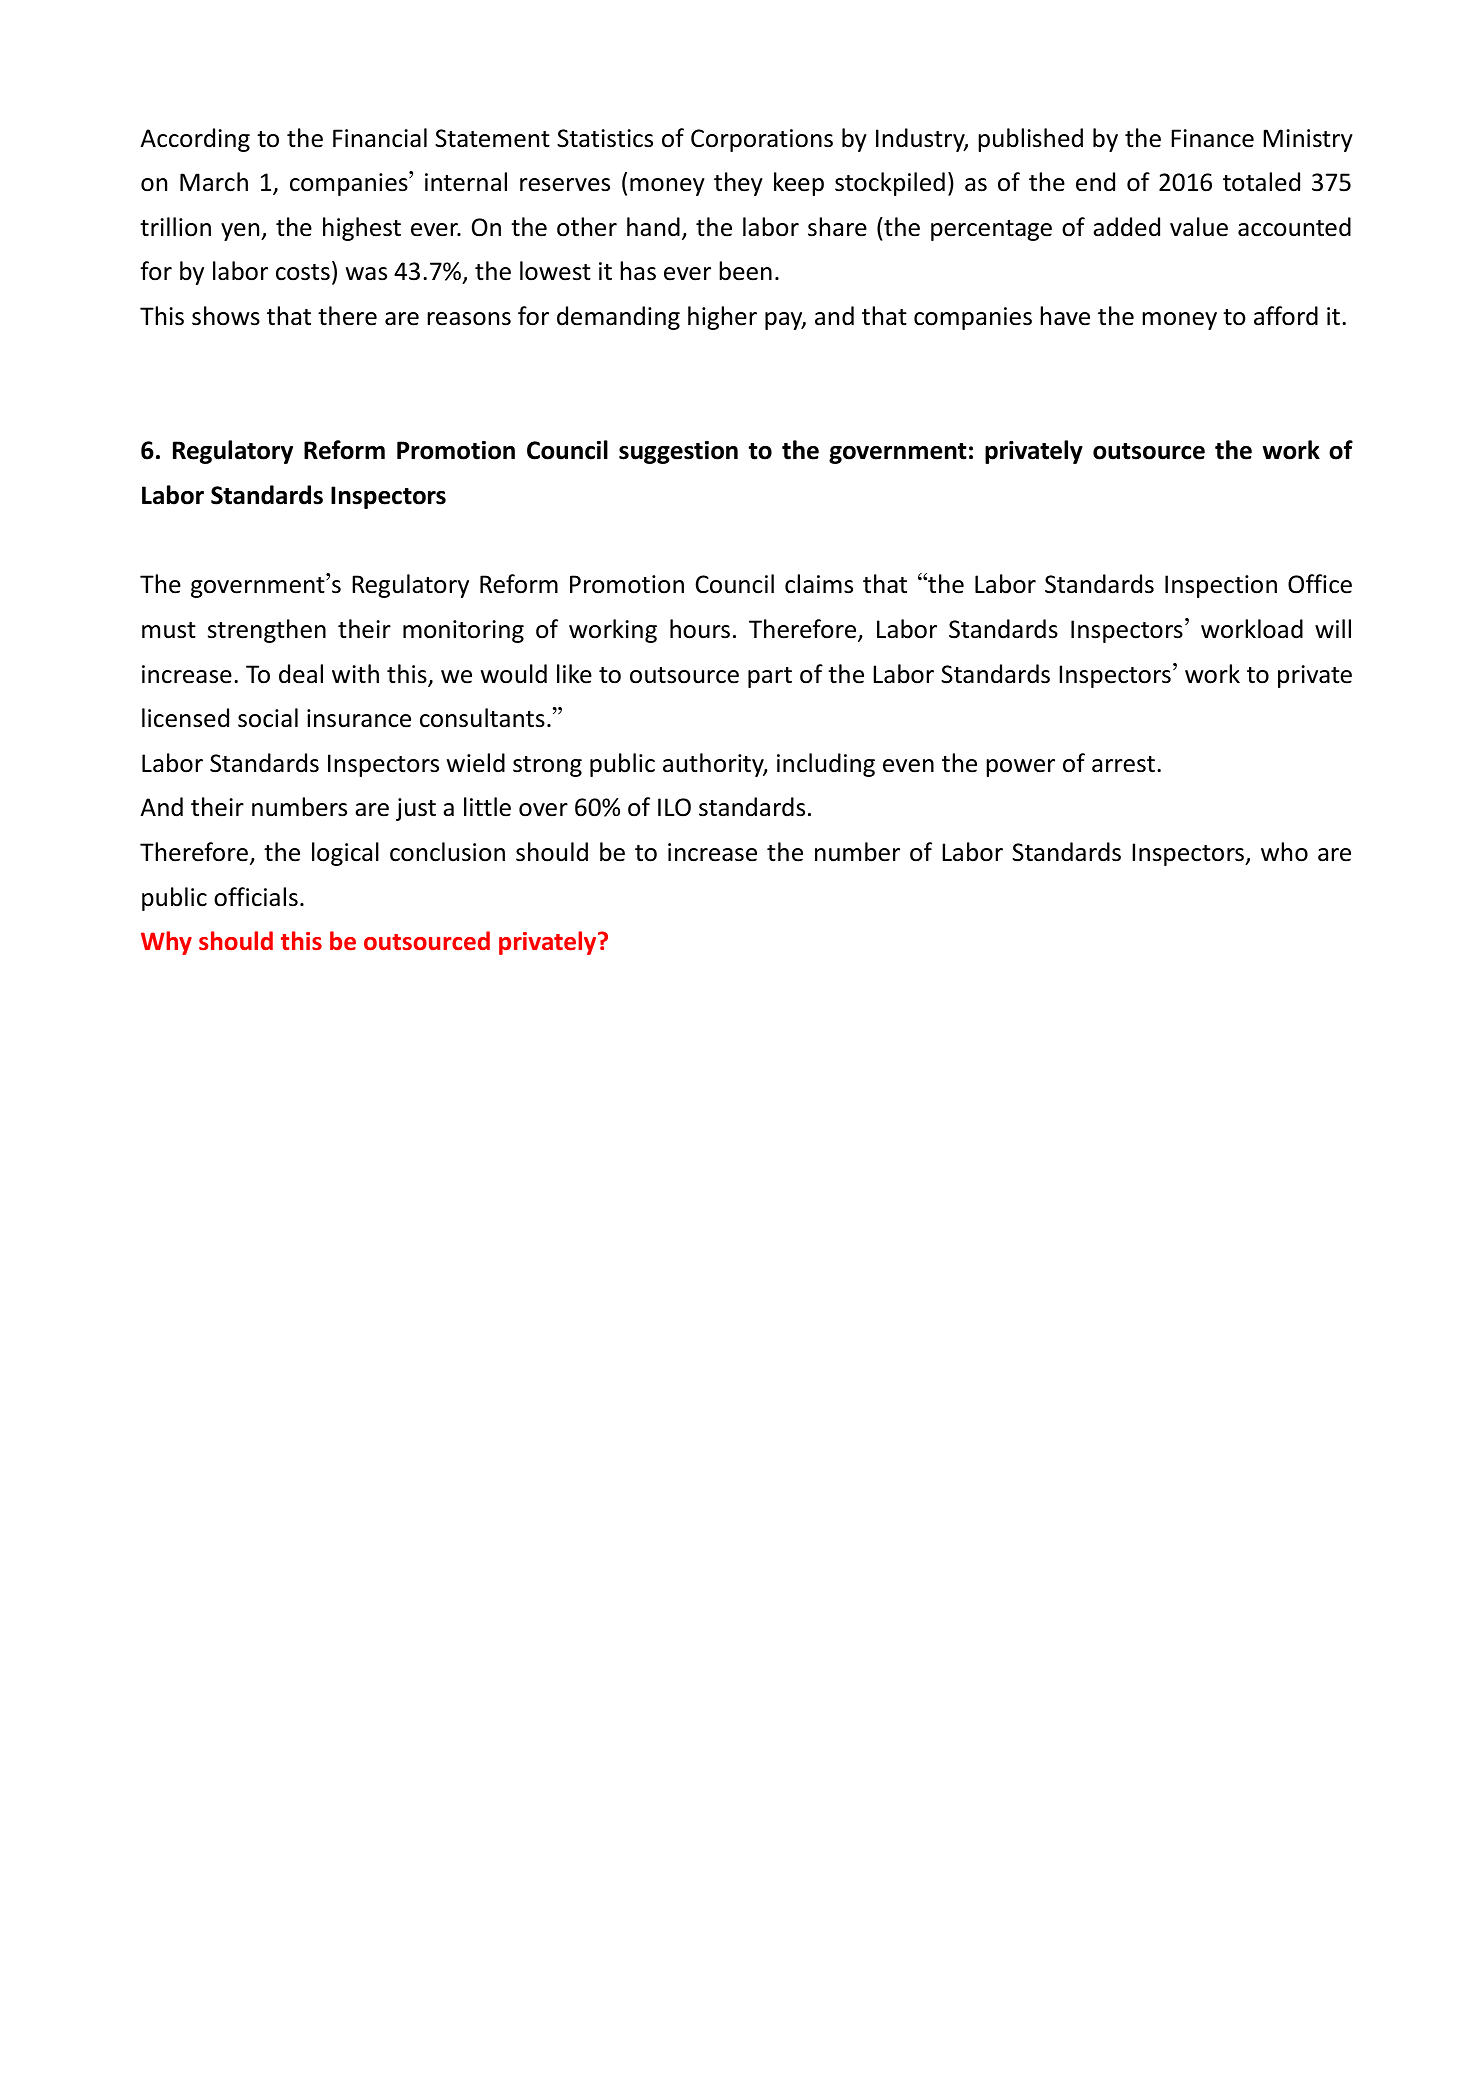  I want to click on claims, so click(819, 584).
